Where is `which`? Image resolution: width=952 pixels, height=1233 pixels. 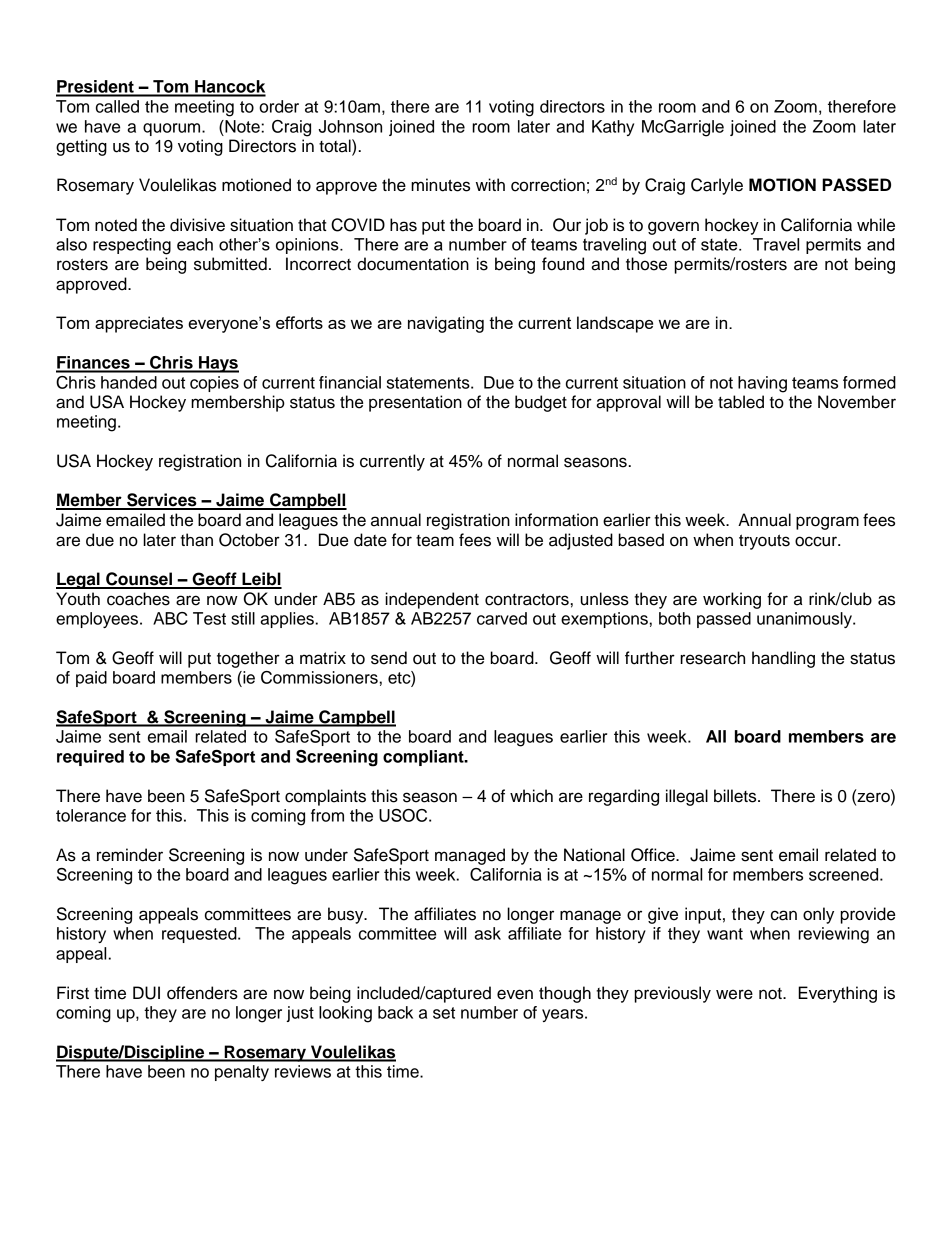
which is located at coordinates (531, 796).
